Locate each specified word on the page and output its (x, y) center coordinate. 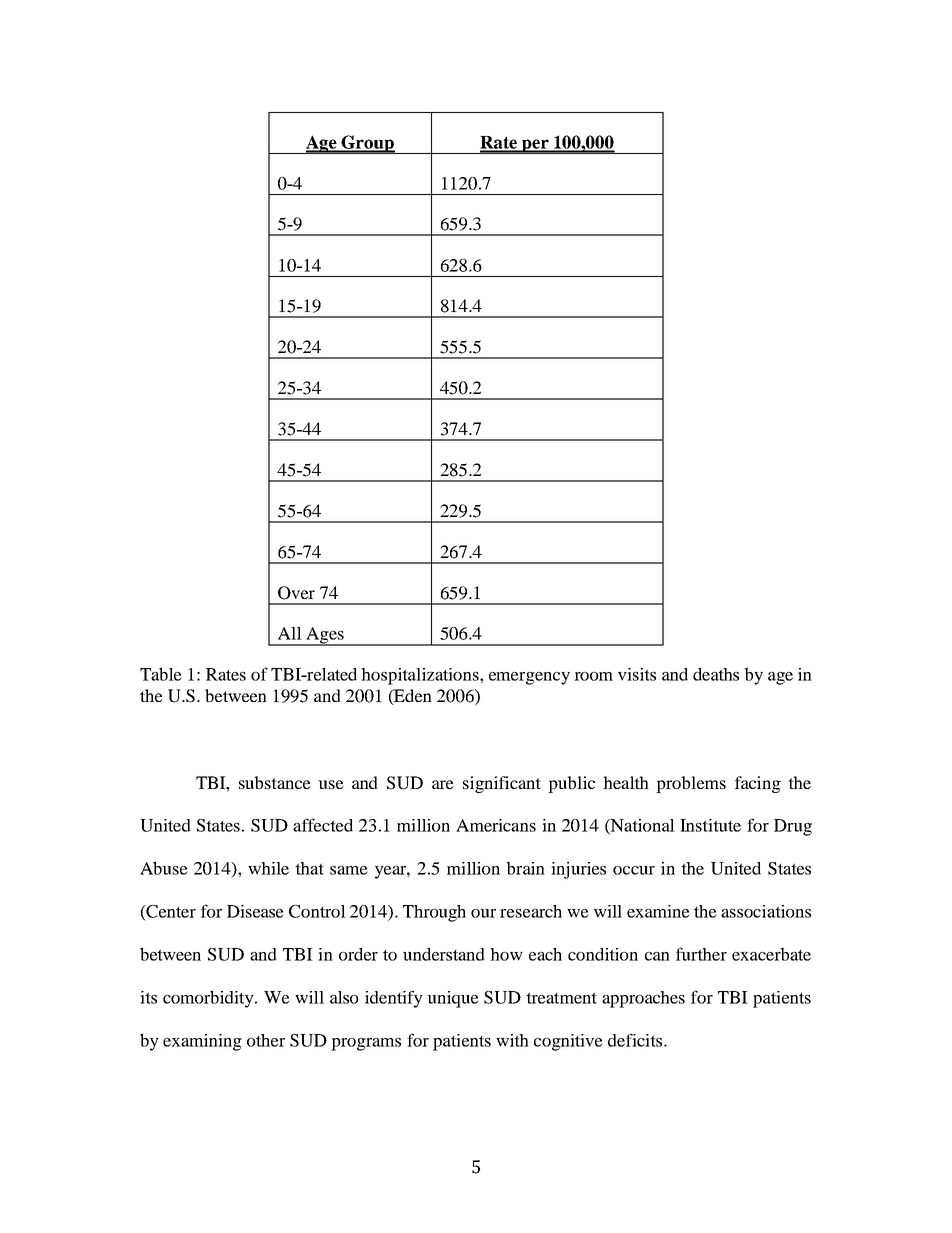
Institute (710, 825)
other (266, 1040)
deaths (716, 674)
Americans (496, 825)
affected (323, 825)
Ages (325, 636)
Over (296, 593)
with (512, 1040)
